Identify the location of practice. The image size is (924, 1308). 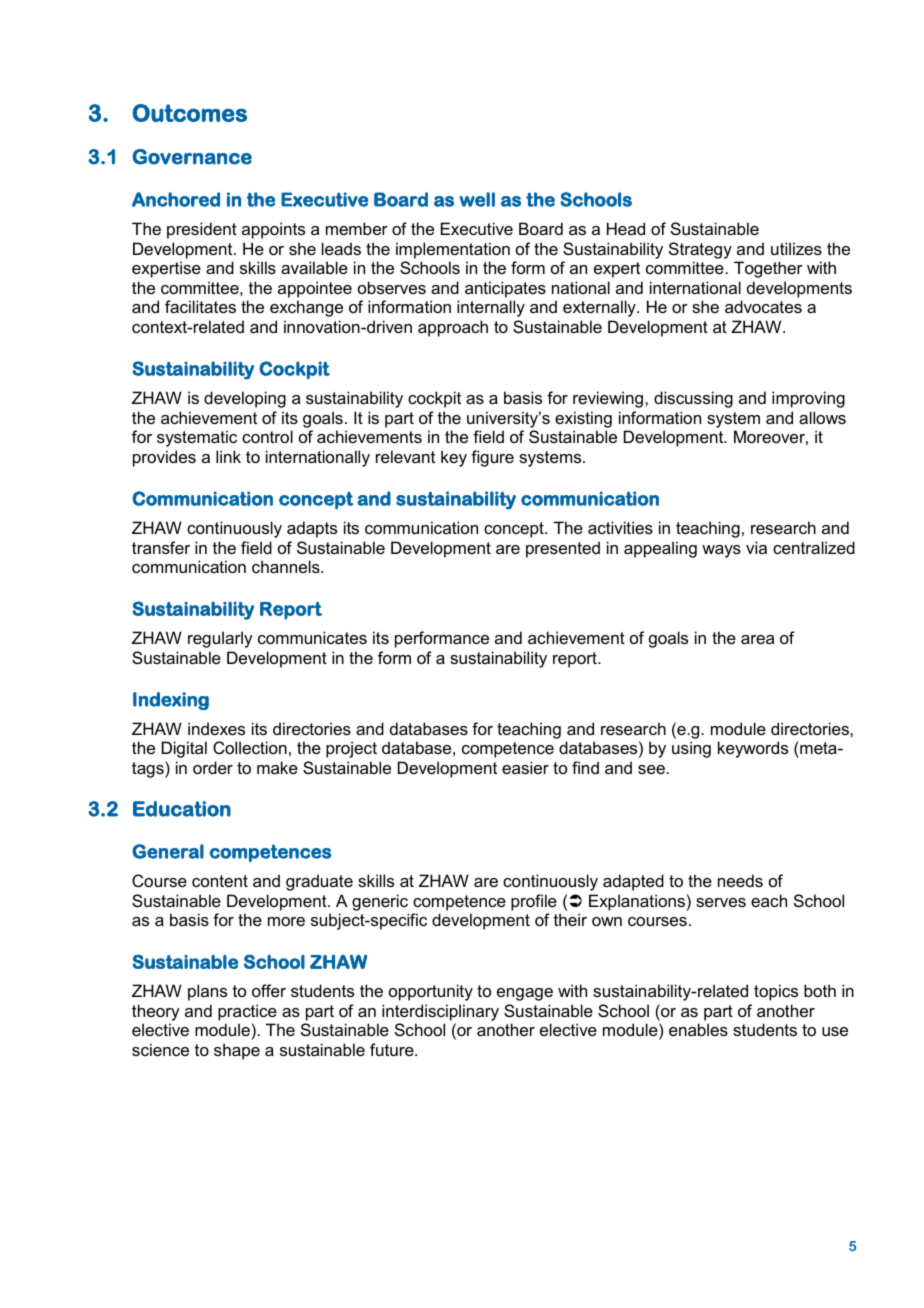
(247, 1012).
